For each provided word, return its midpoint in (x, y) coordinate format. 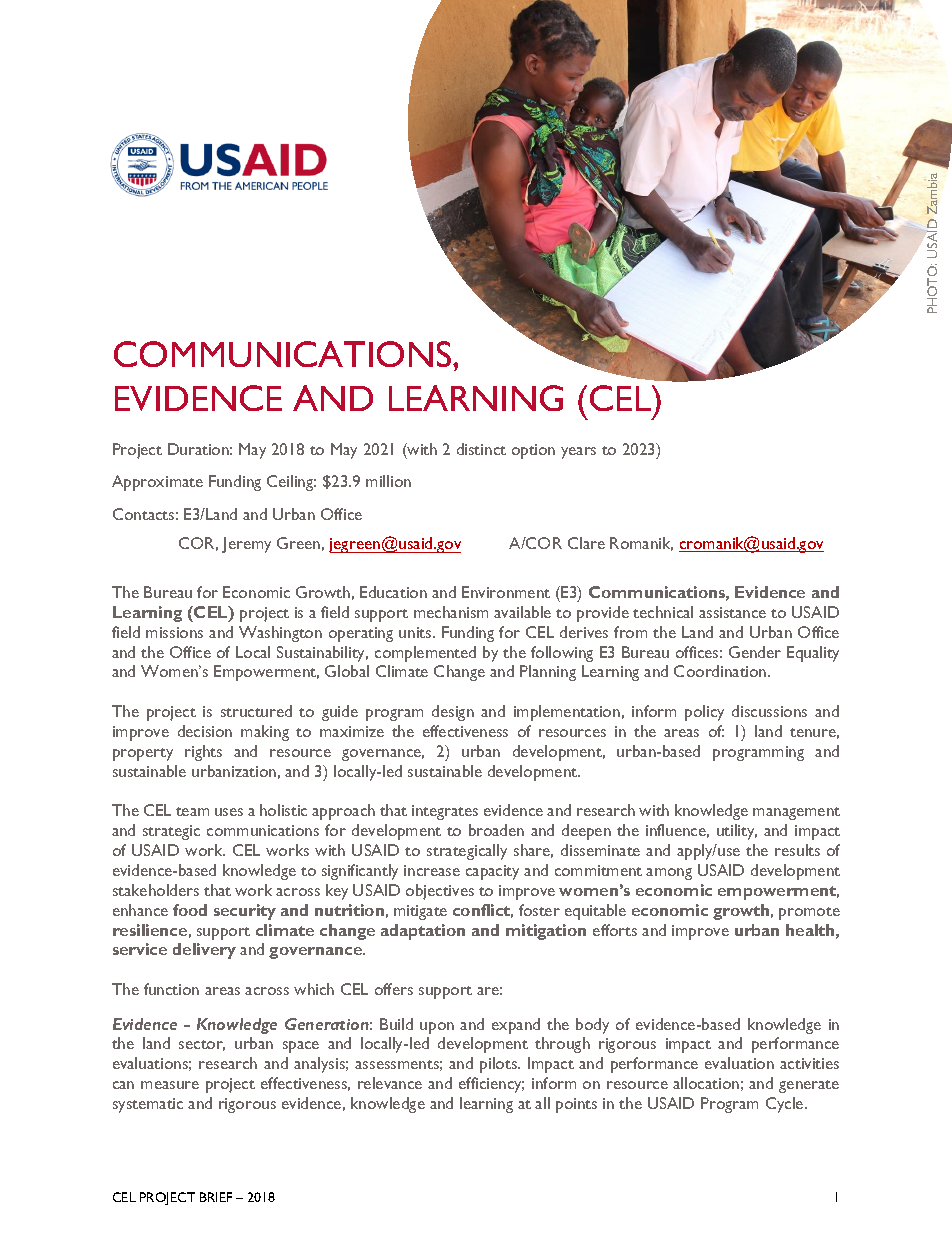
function (171, 989)
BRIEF (216, 1197)
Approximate (157, 483)
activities (809, 1063)
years (578, 453)
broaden (496, 830)
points (576, 1105)
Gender (755, 652)
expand (516, 1026)
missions (174, 632)
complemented (425, 654)
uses (229, 812)
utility (737, 832)
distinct (481, 449)
